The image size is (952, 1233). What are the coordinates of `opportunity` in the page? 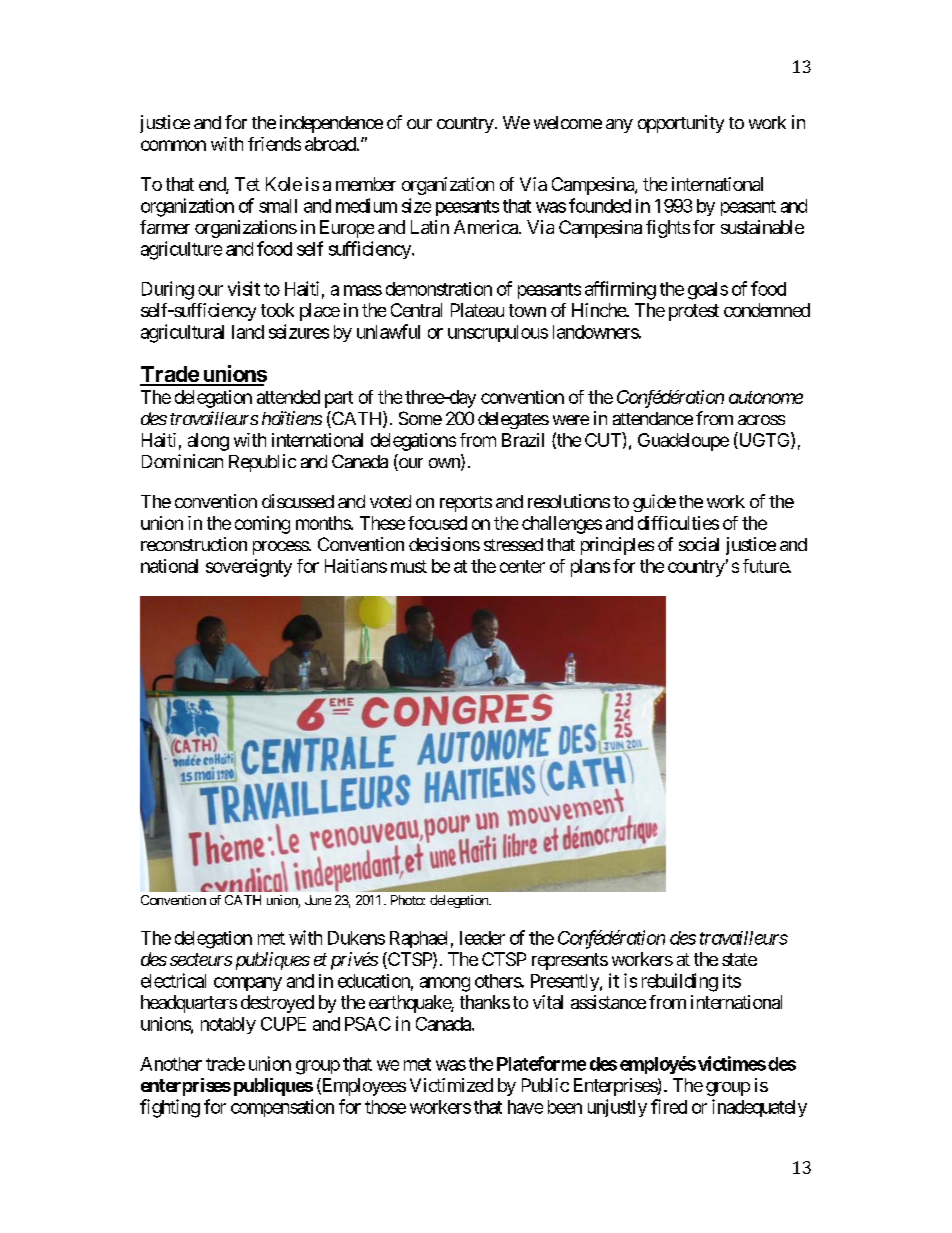 It's located at (681, 124).
